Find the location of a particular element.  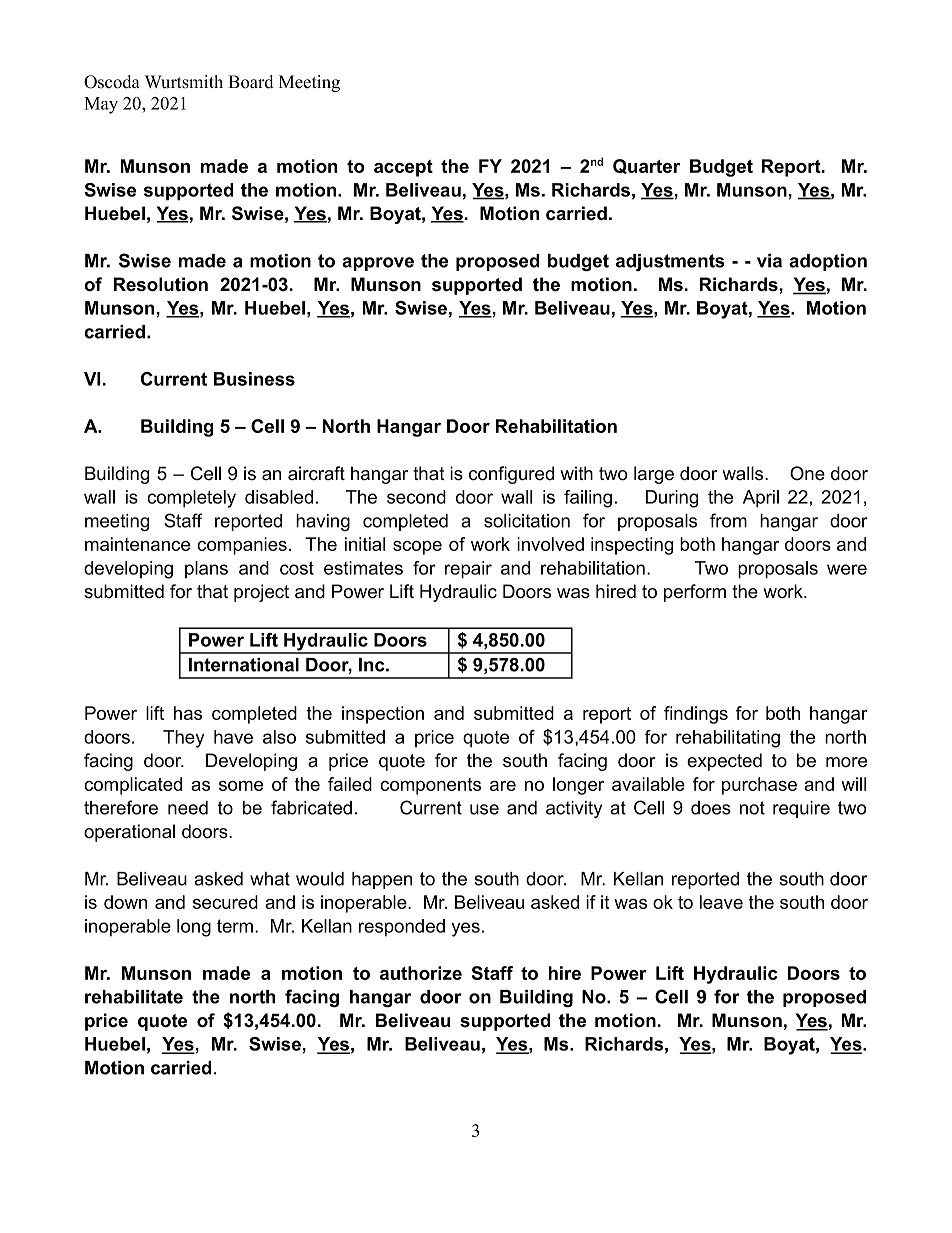

from is located at coordinates (728, 520).
